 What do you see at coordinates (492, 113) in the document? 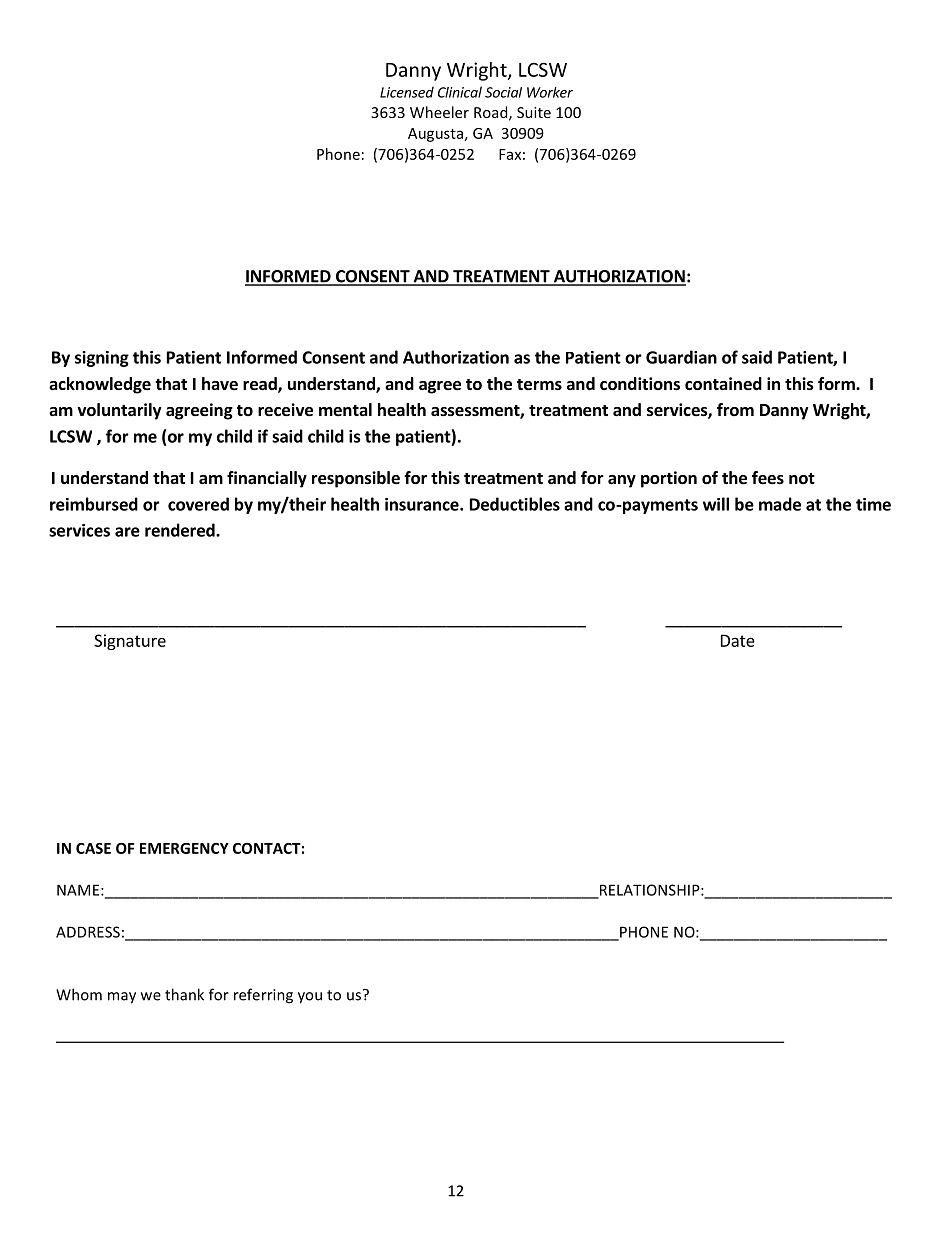
I see `Road` at bounding box center [492, 113].
